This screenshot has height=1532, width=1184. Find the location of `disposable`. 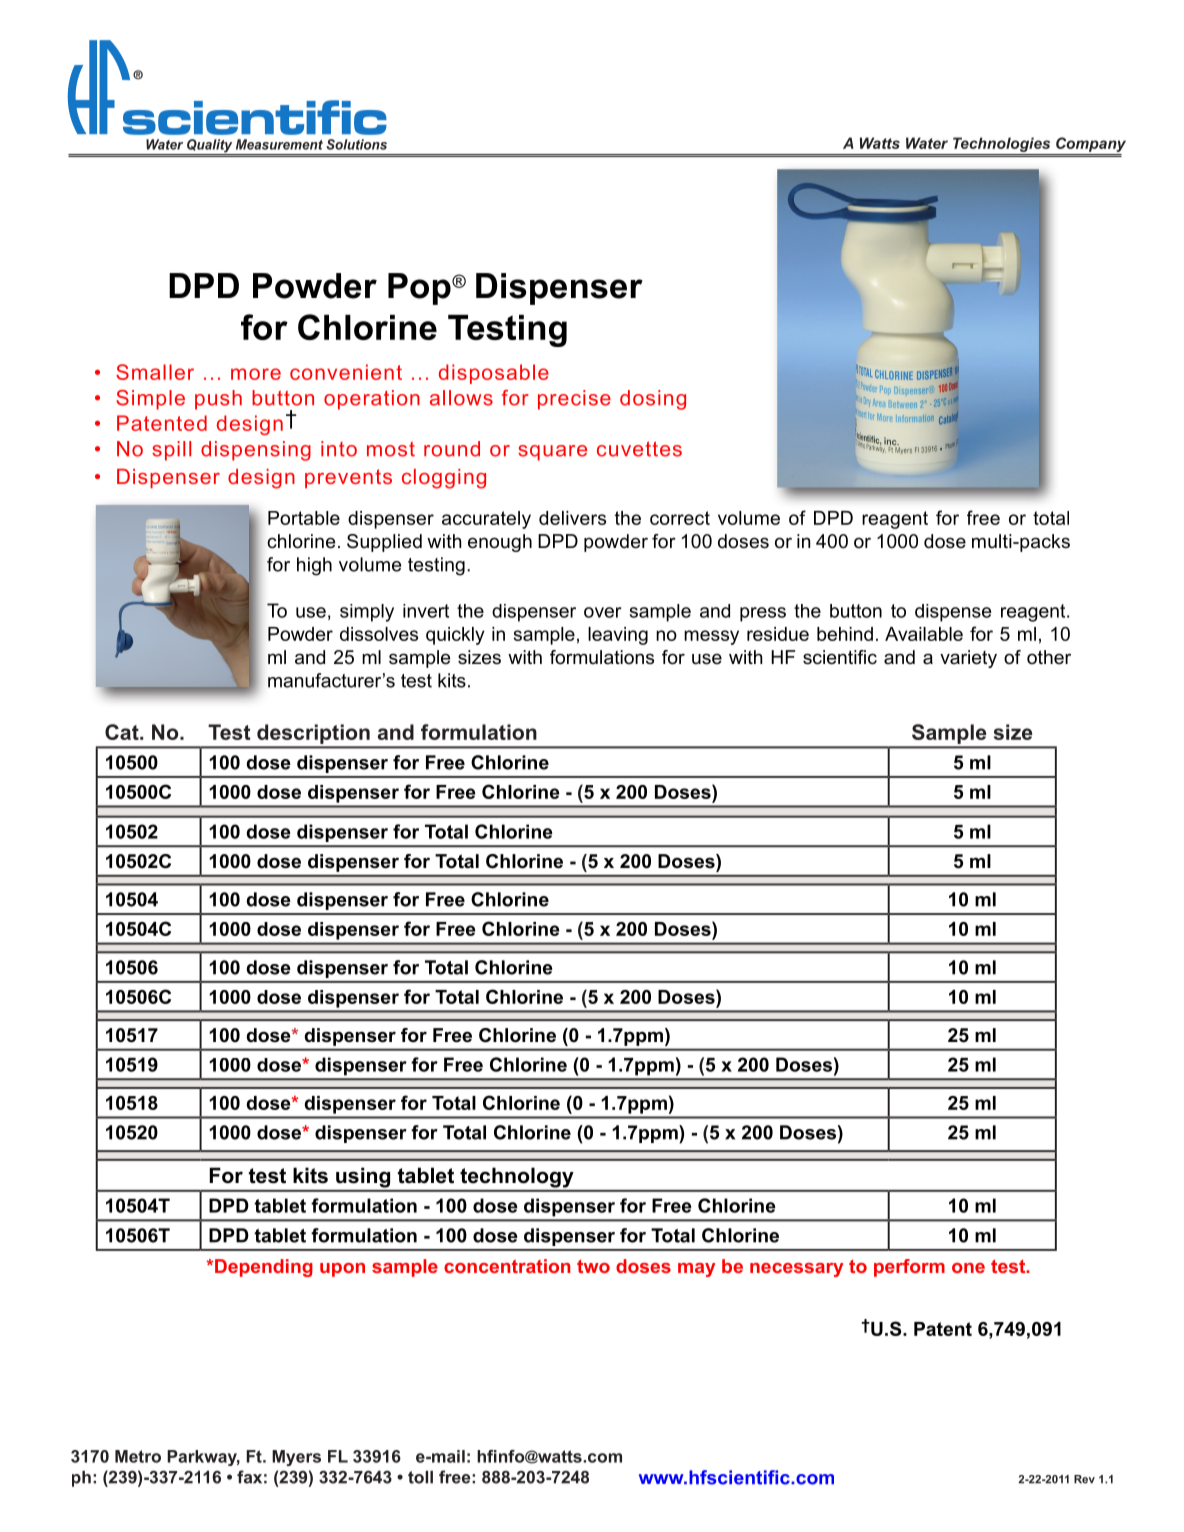

disposable is located at coordinates (494, 374).
